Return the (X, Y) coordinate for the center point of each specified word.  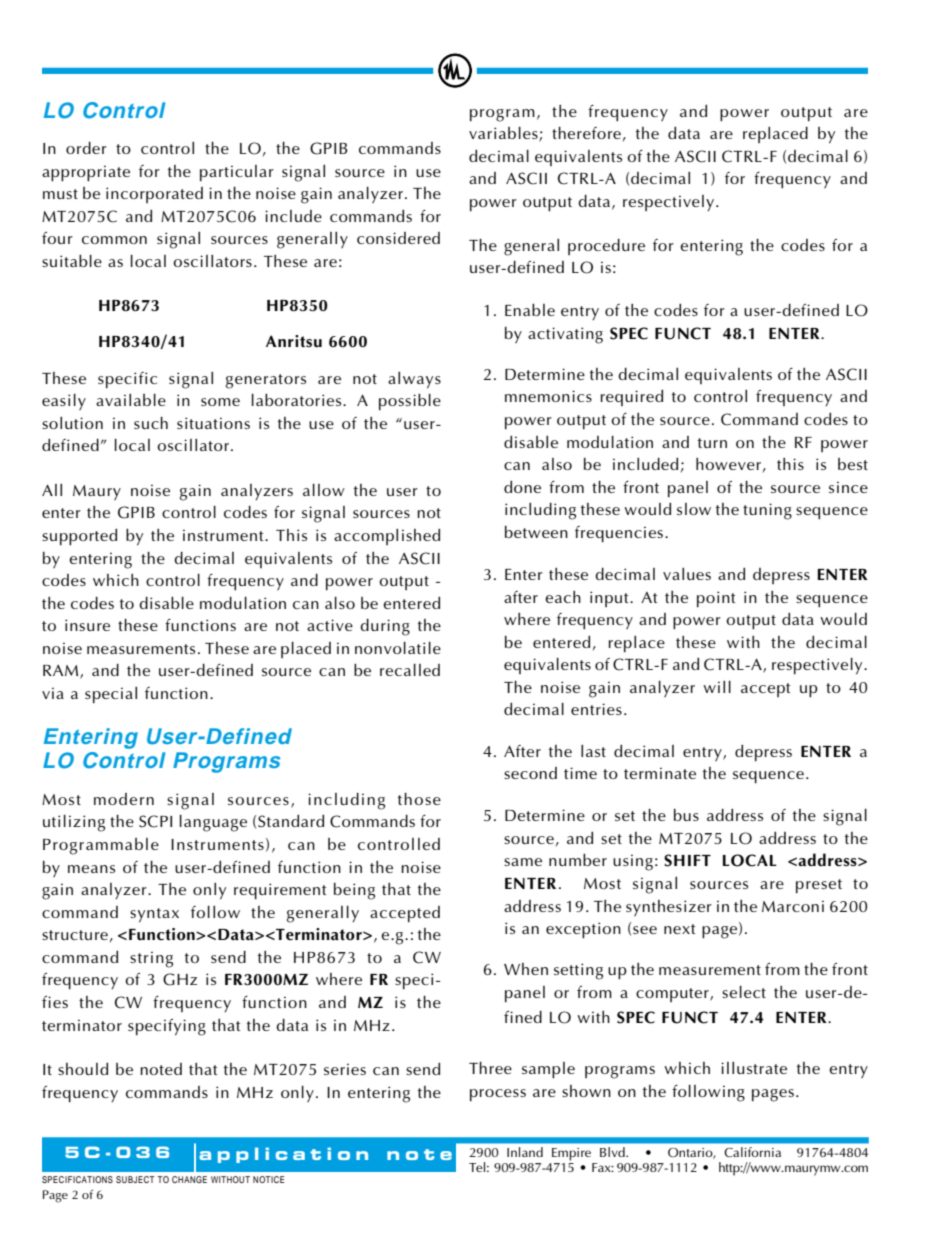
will (717, 686)
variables (504, 134)
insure (87, 625)
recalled (410, 669)
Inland (525, 1152)
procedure (606, 246)
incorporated (154, 195)
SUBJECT (135, 1179)
